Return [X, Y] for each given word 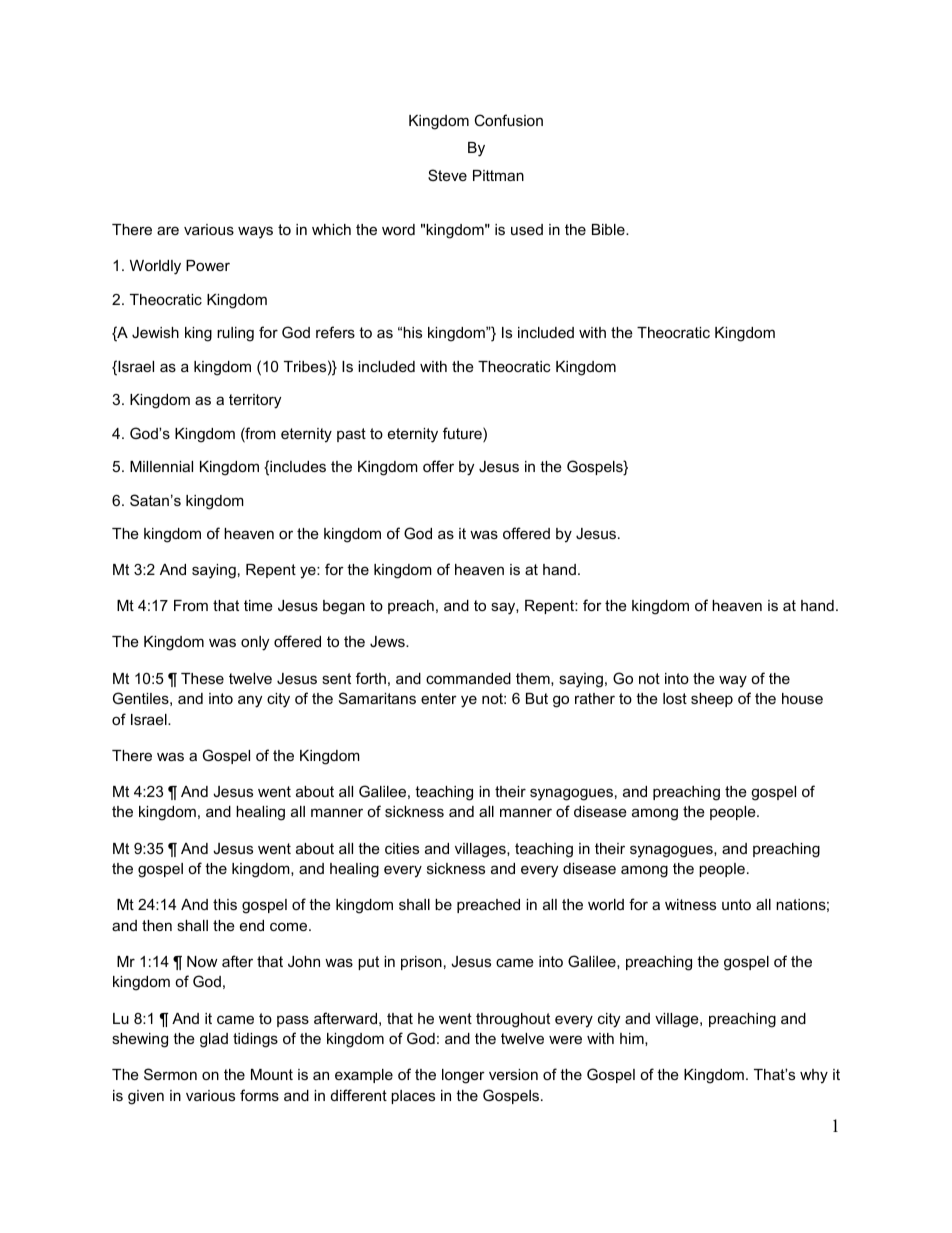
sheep [712, 700]
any [250, 701]
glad [214, 1040]
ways [255, 232]
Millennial [161, 466]
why [814, 1076]
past [351, 435]
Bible [609, 229]
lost [675, 698]
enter [439, 698]
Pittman [498, 175]
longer [463, 1076]
